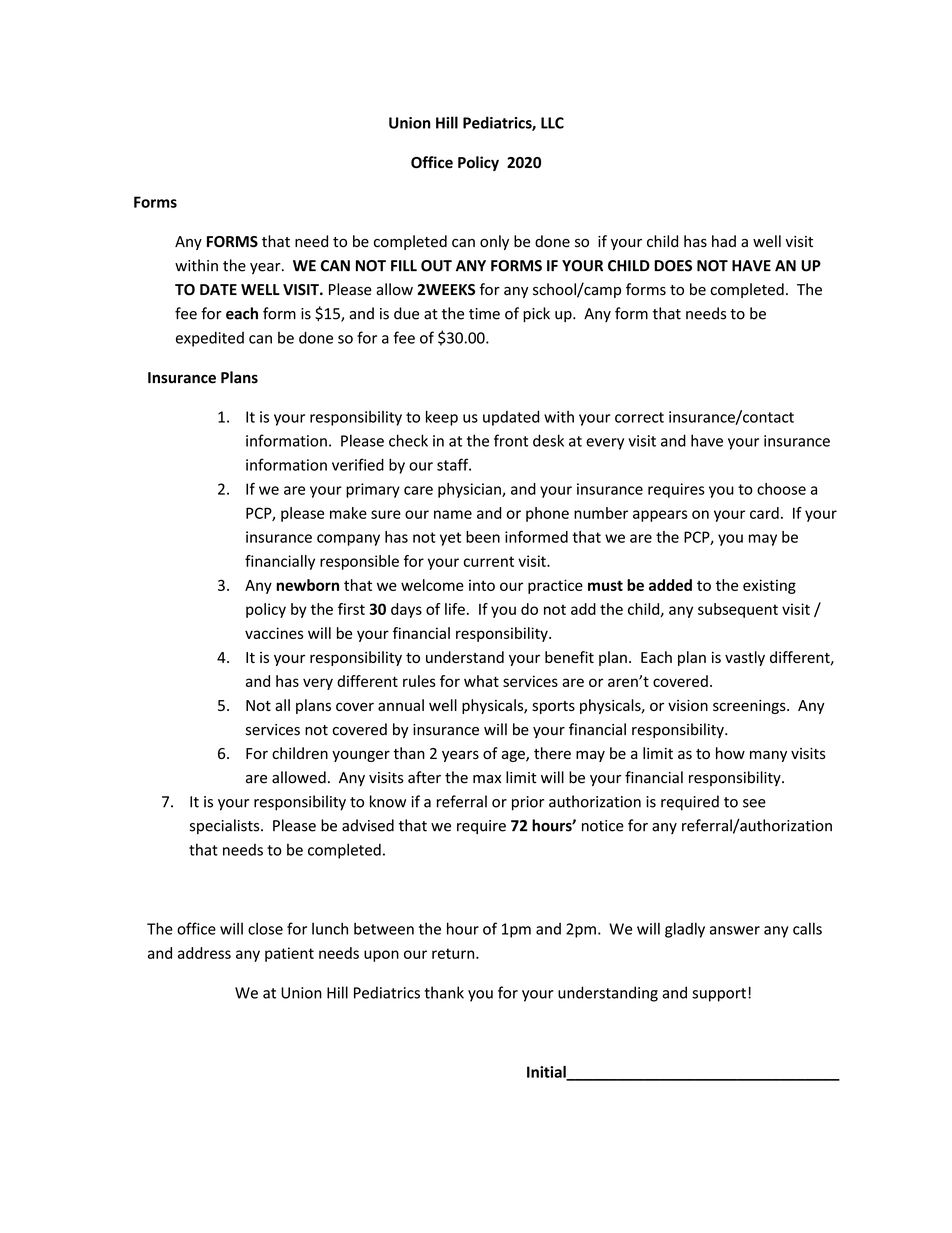 This image has width=952, height=1233. Describe the element at coordinates (404, 265) in the image. I see `FILL` at that location.
